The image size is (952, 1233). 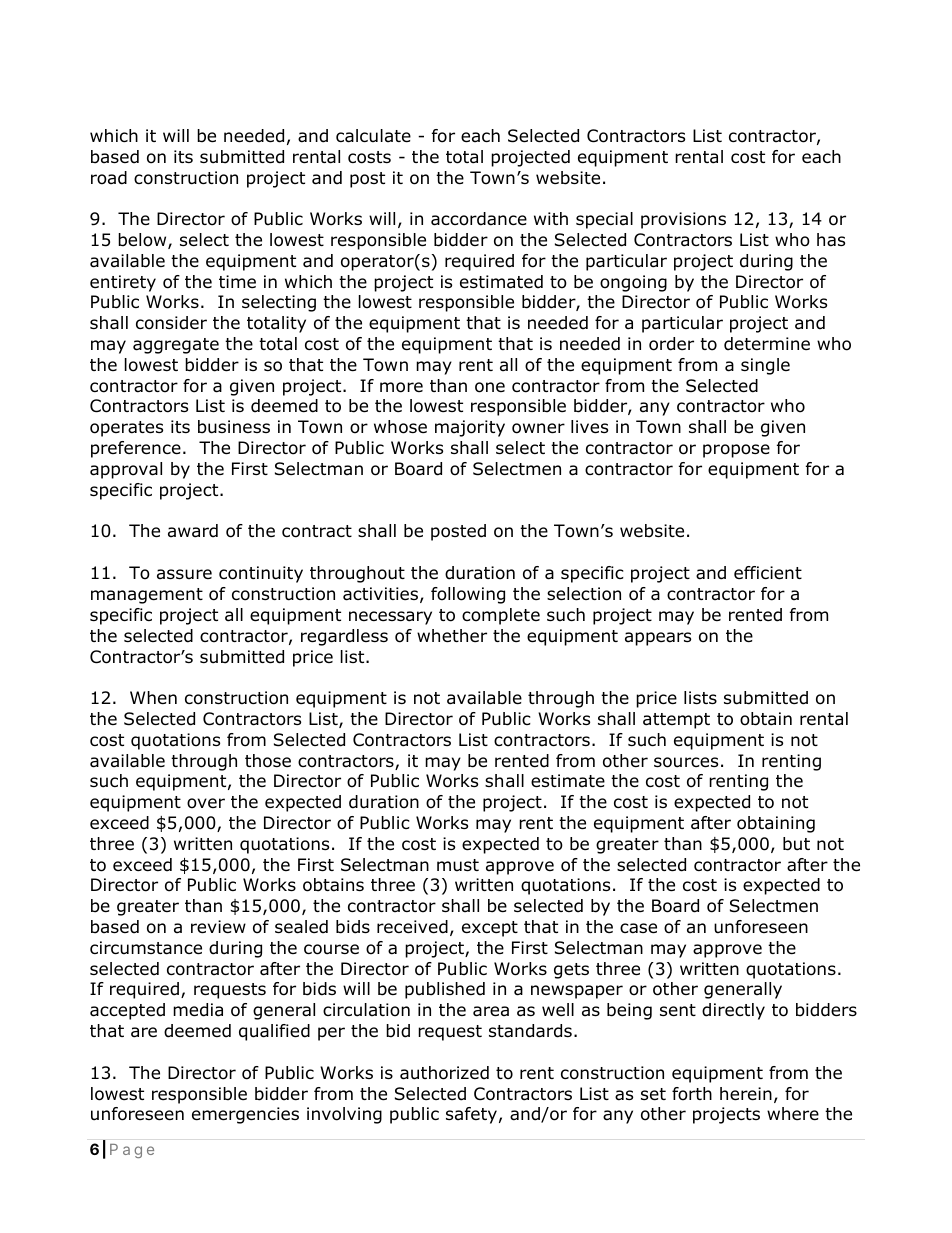 What do you see at coordinates (479, 219) in the screenshot?
I see `accordance` at bounding box center [479, 219].
